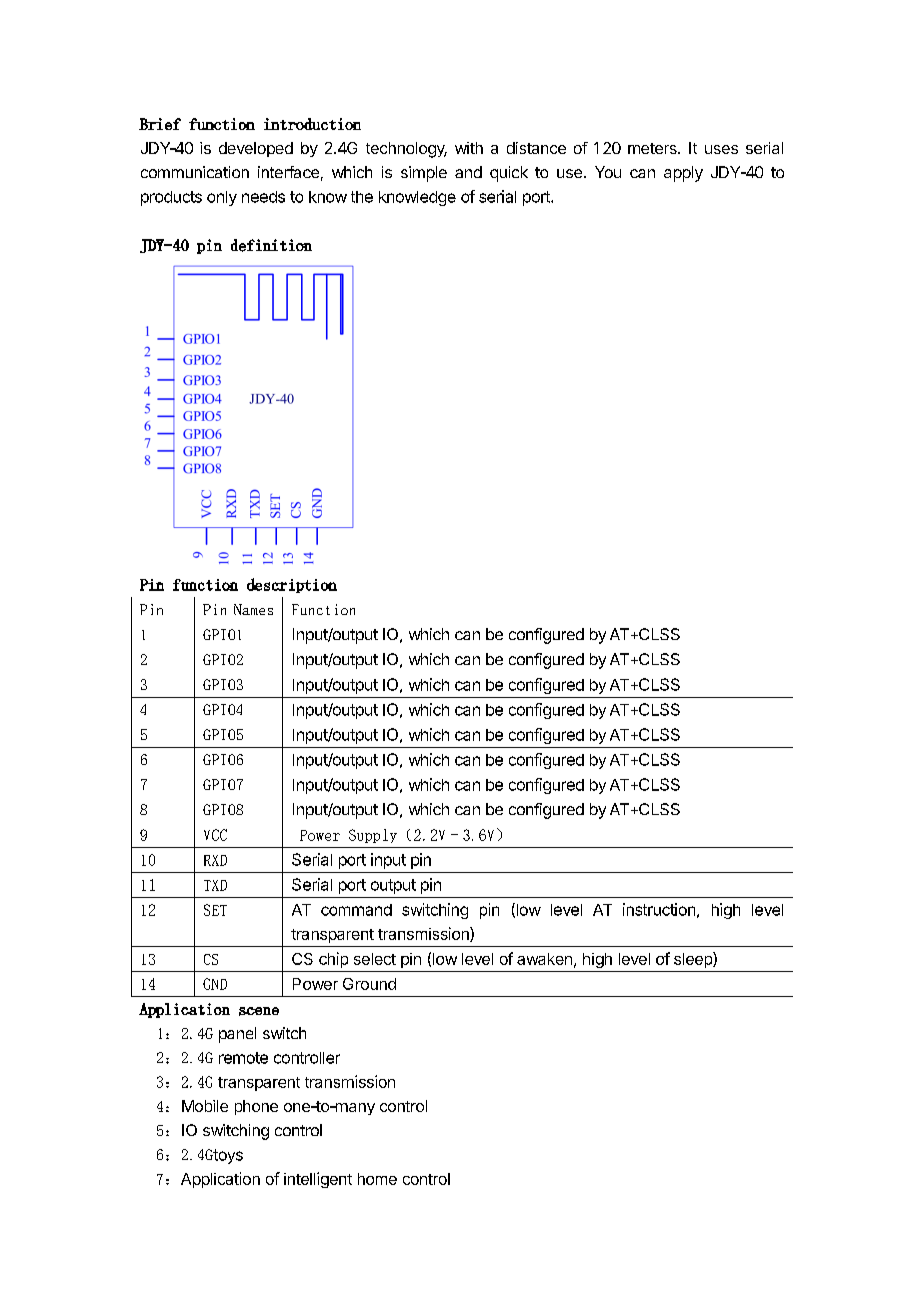  Describe the element at coordinates (683, 174) in the page. I see `apply` at that location.
